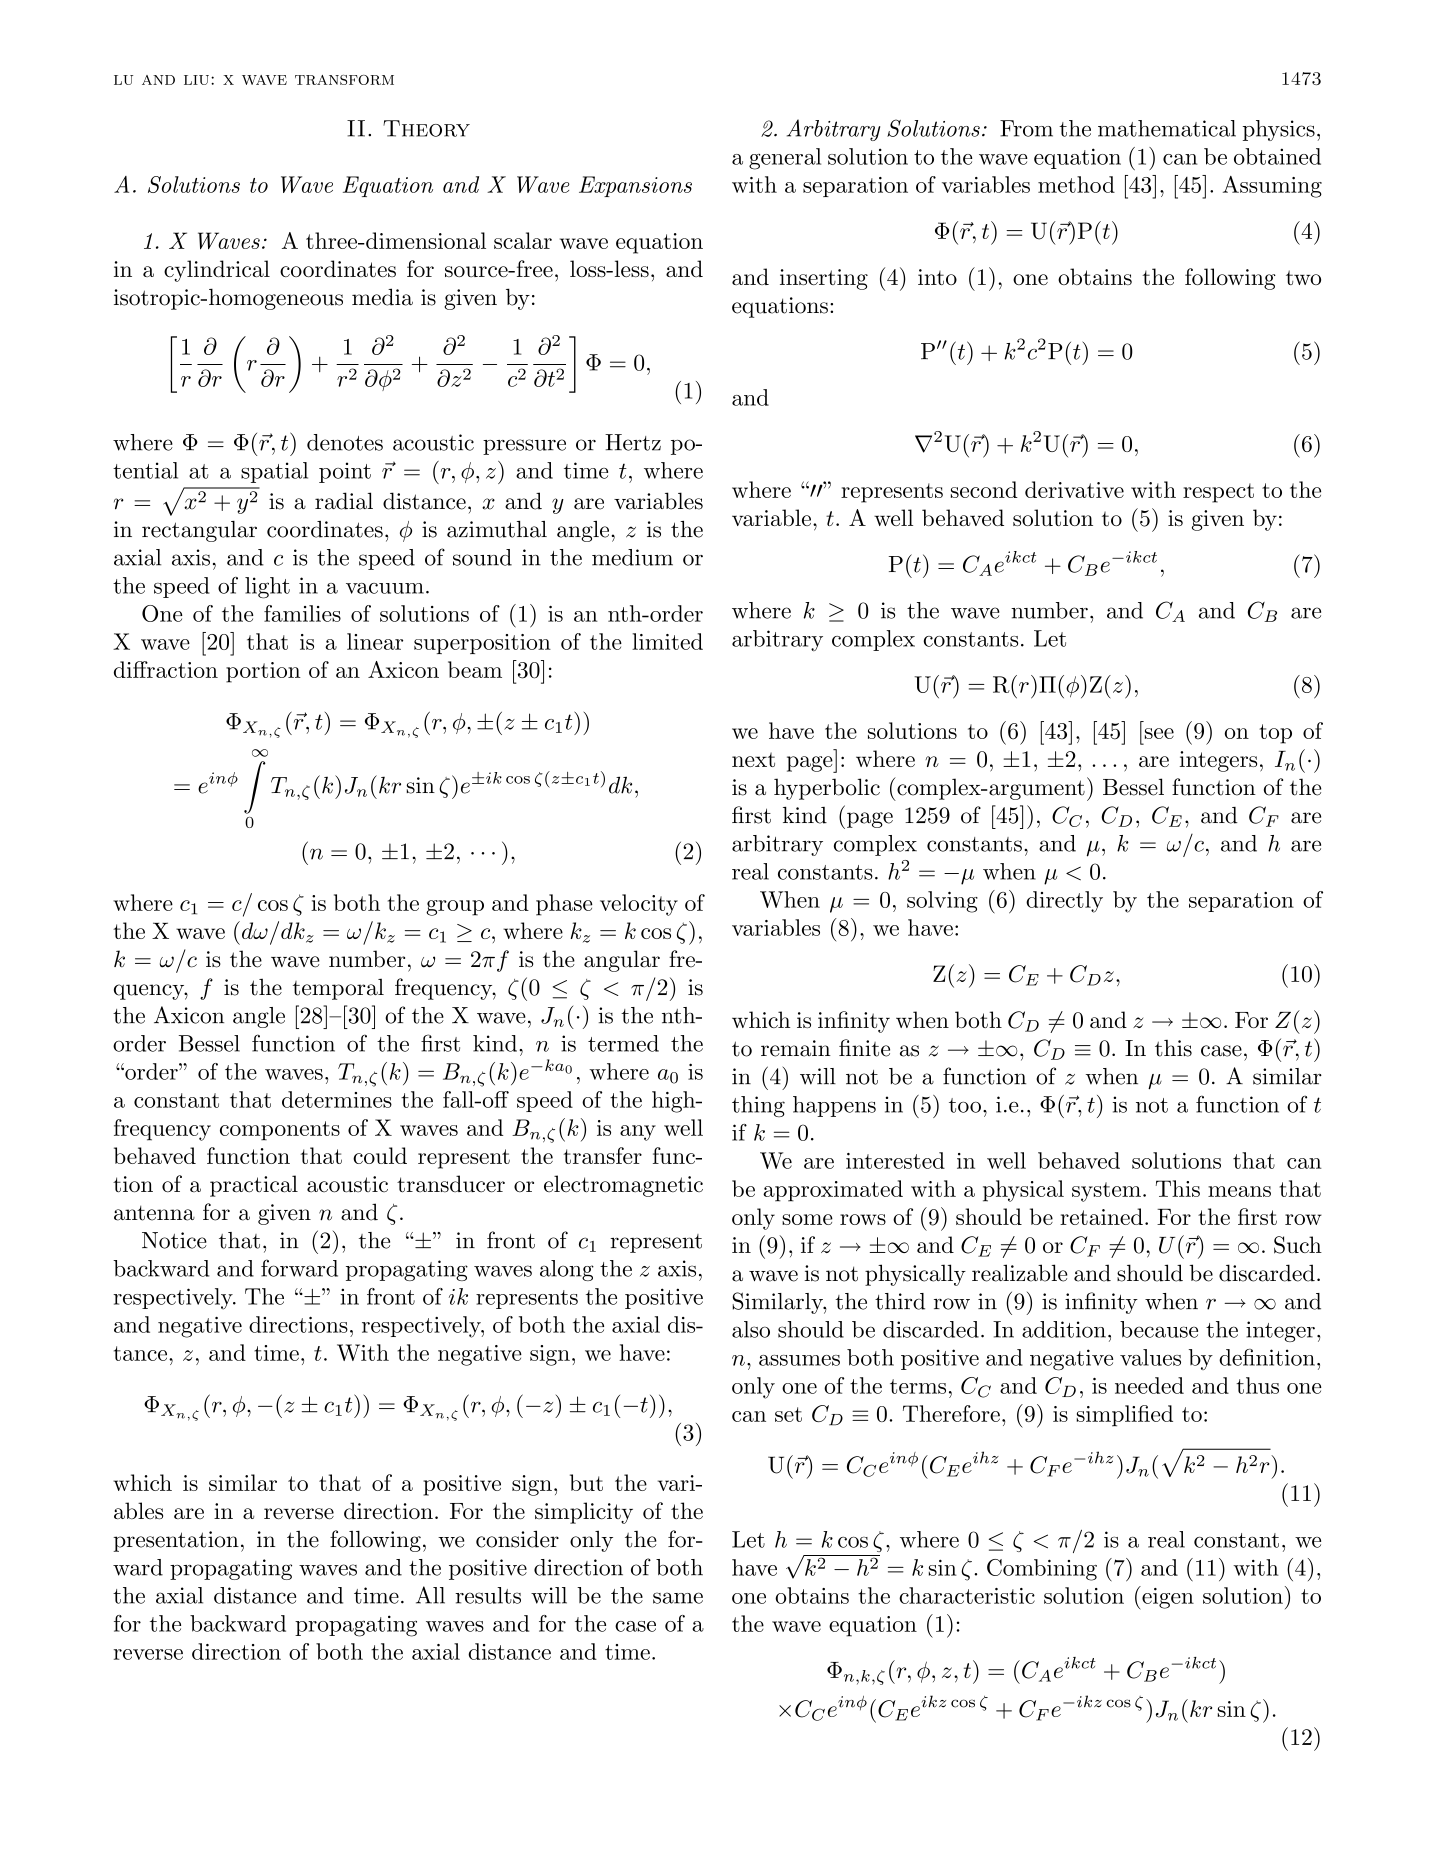 The width and height of the screenshot is (1439, 1863). What do you see at coordinates (785, 159) in the screenshot?
I see `general` at bounding box center [785, 159].
